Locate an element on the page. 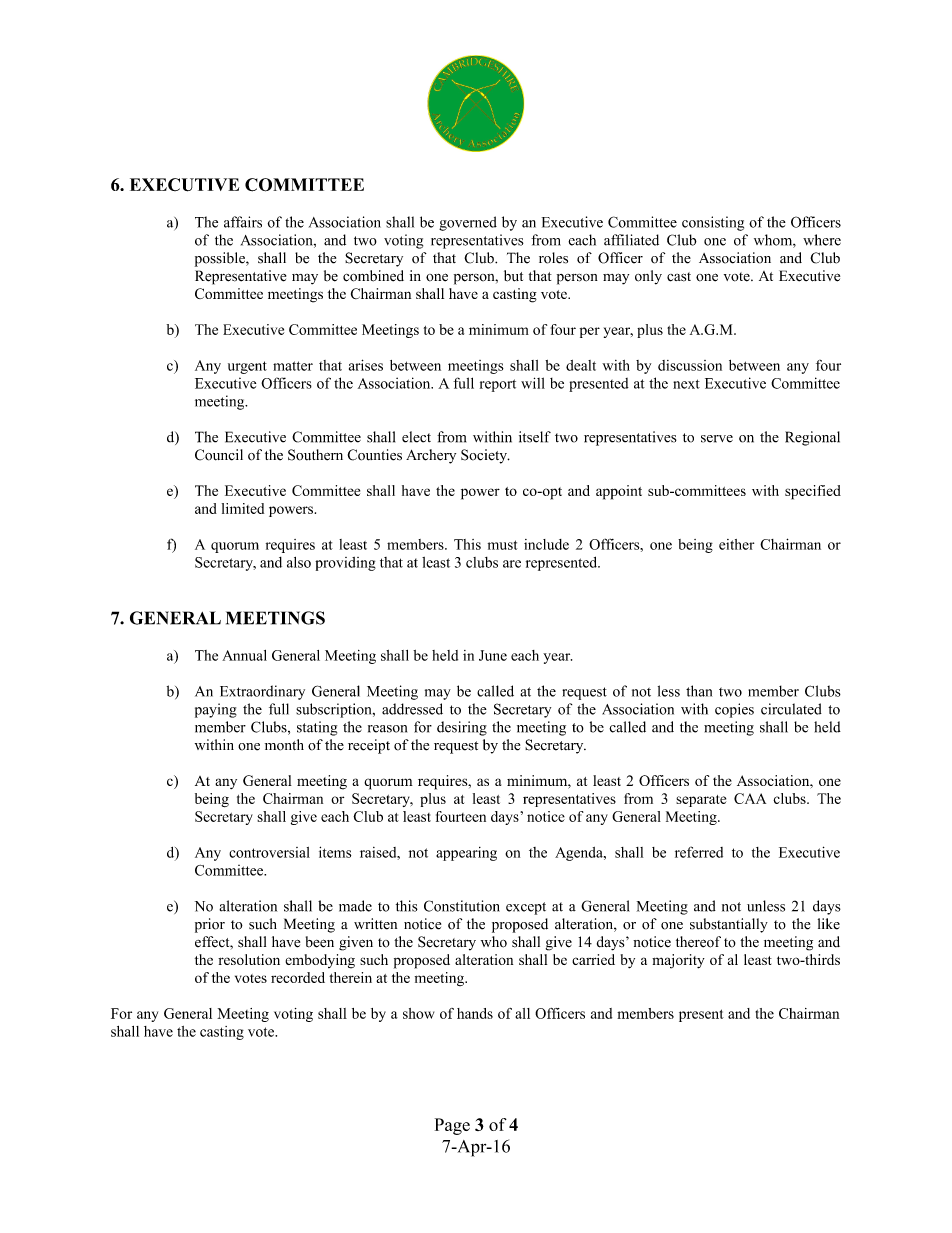 This page has width=952, height=1233. itself is located at coordinates (535, 437).
